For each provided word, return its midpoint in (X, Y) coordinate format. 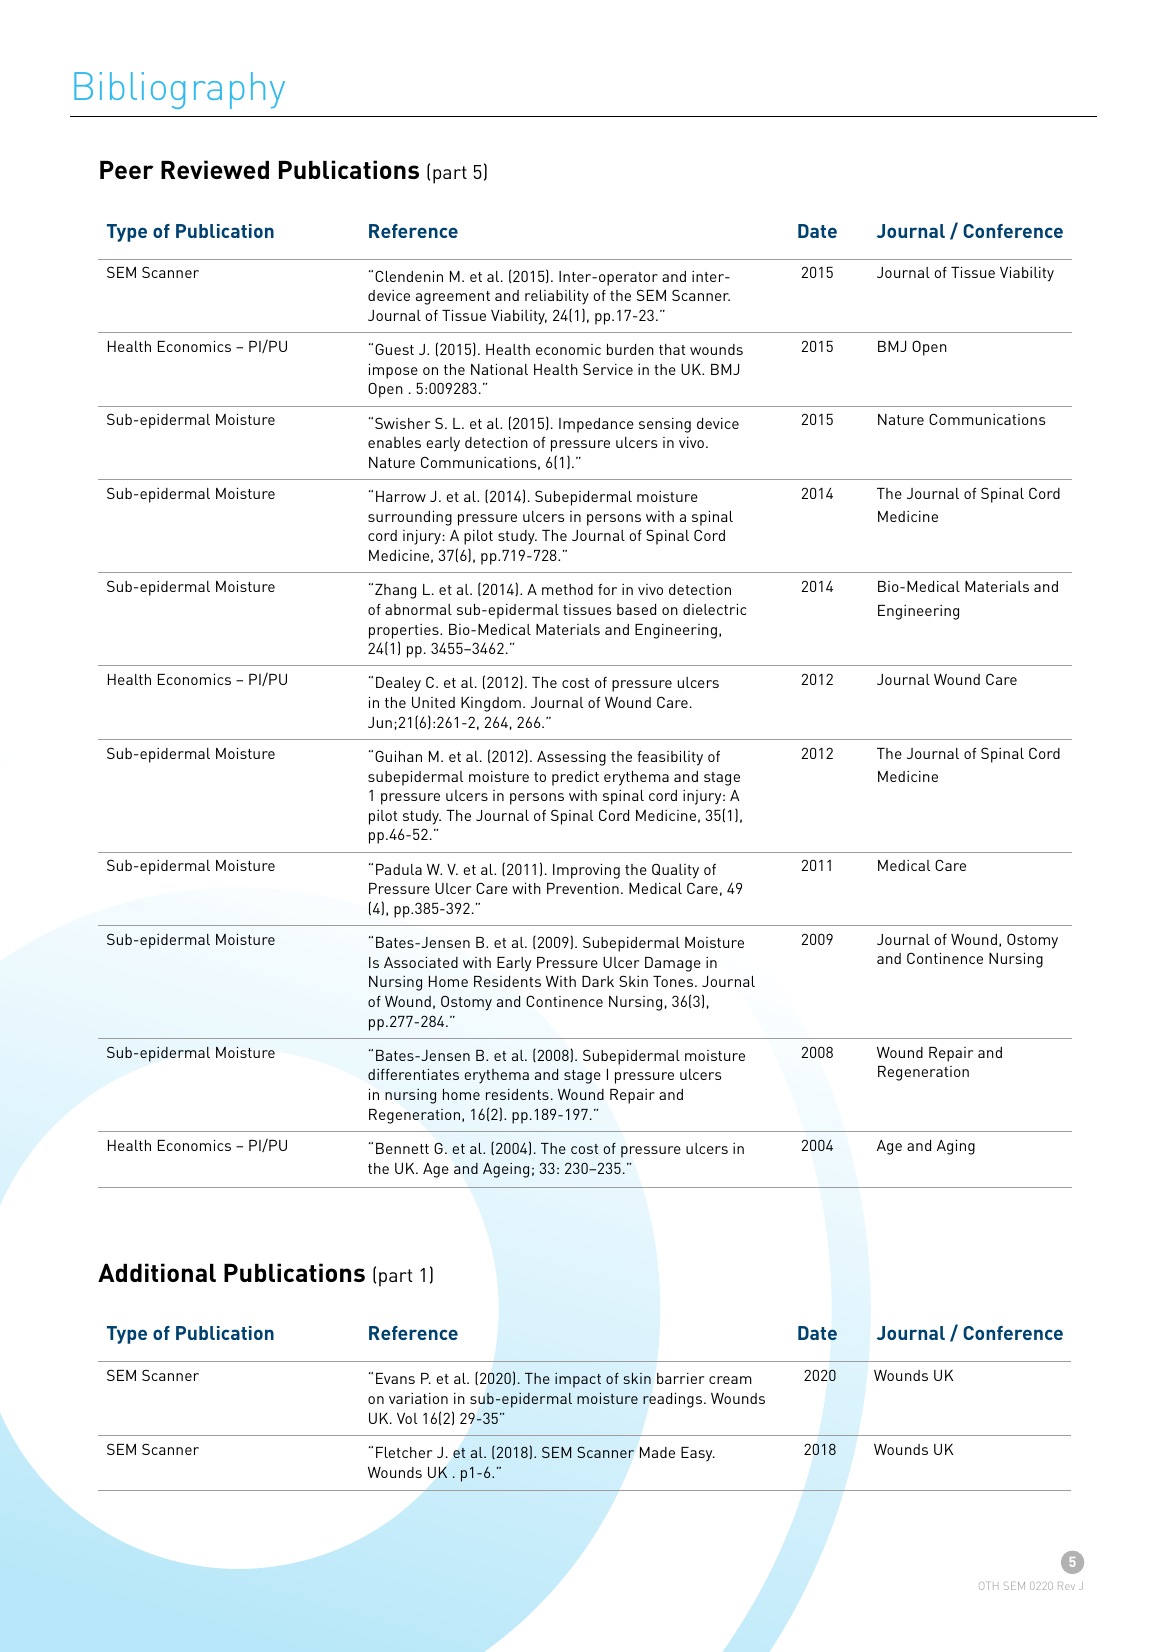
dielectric (714, 609)
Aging (956, 1147)
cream (730, 1380)
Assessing (571, 758)
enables (394, 442)
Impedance (596, 425)
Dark (598, 981)
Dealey (398, 684)
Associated (421, 962)
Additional (157, 1272)
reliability (557, 297)
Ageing (506, 1170)
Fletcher (404, 1452)
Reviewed (215, 169)
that (672, 349)
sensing (665, 425)
